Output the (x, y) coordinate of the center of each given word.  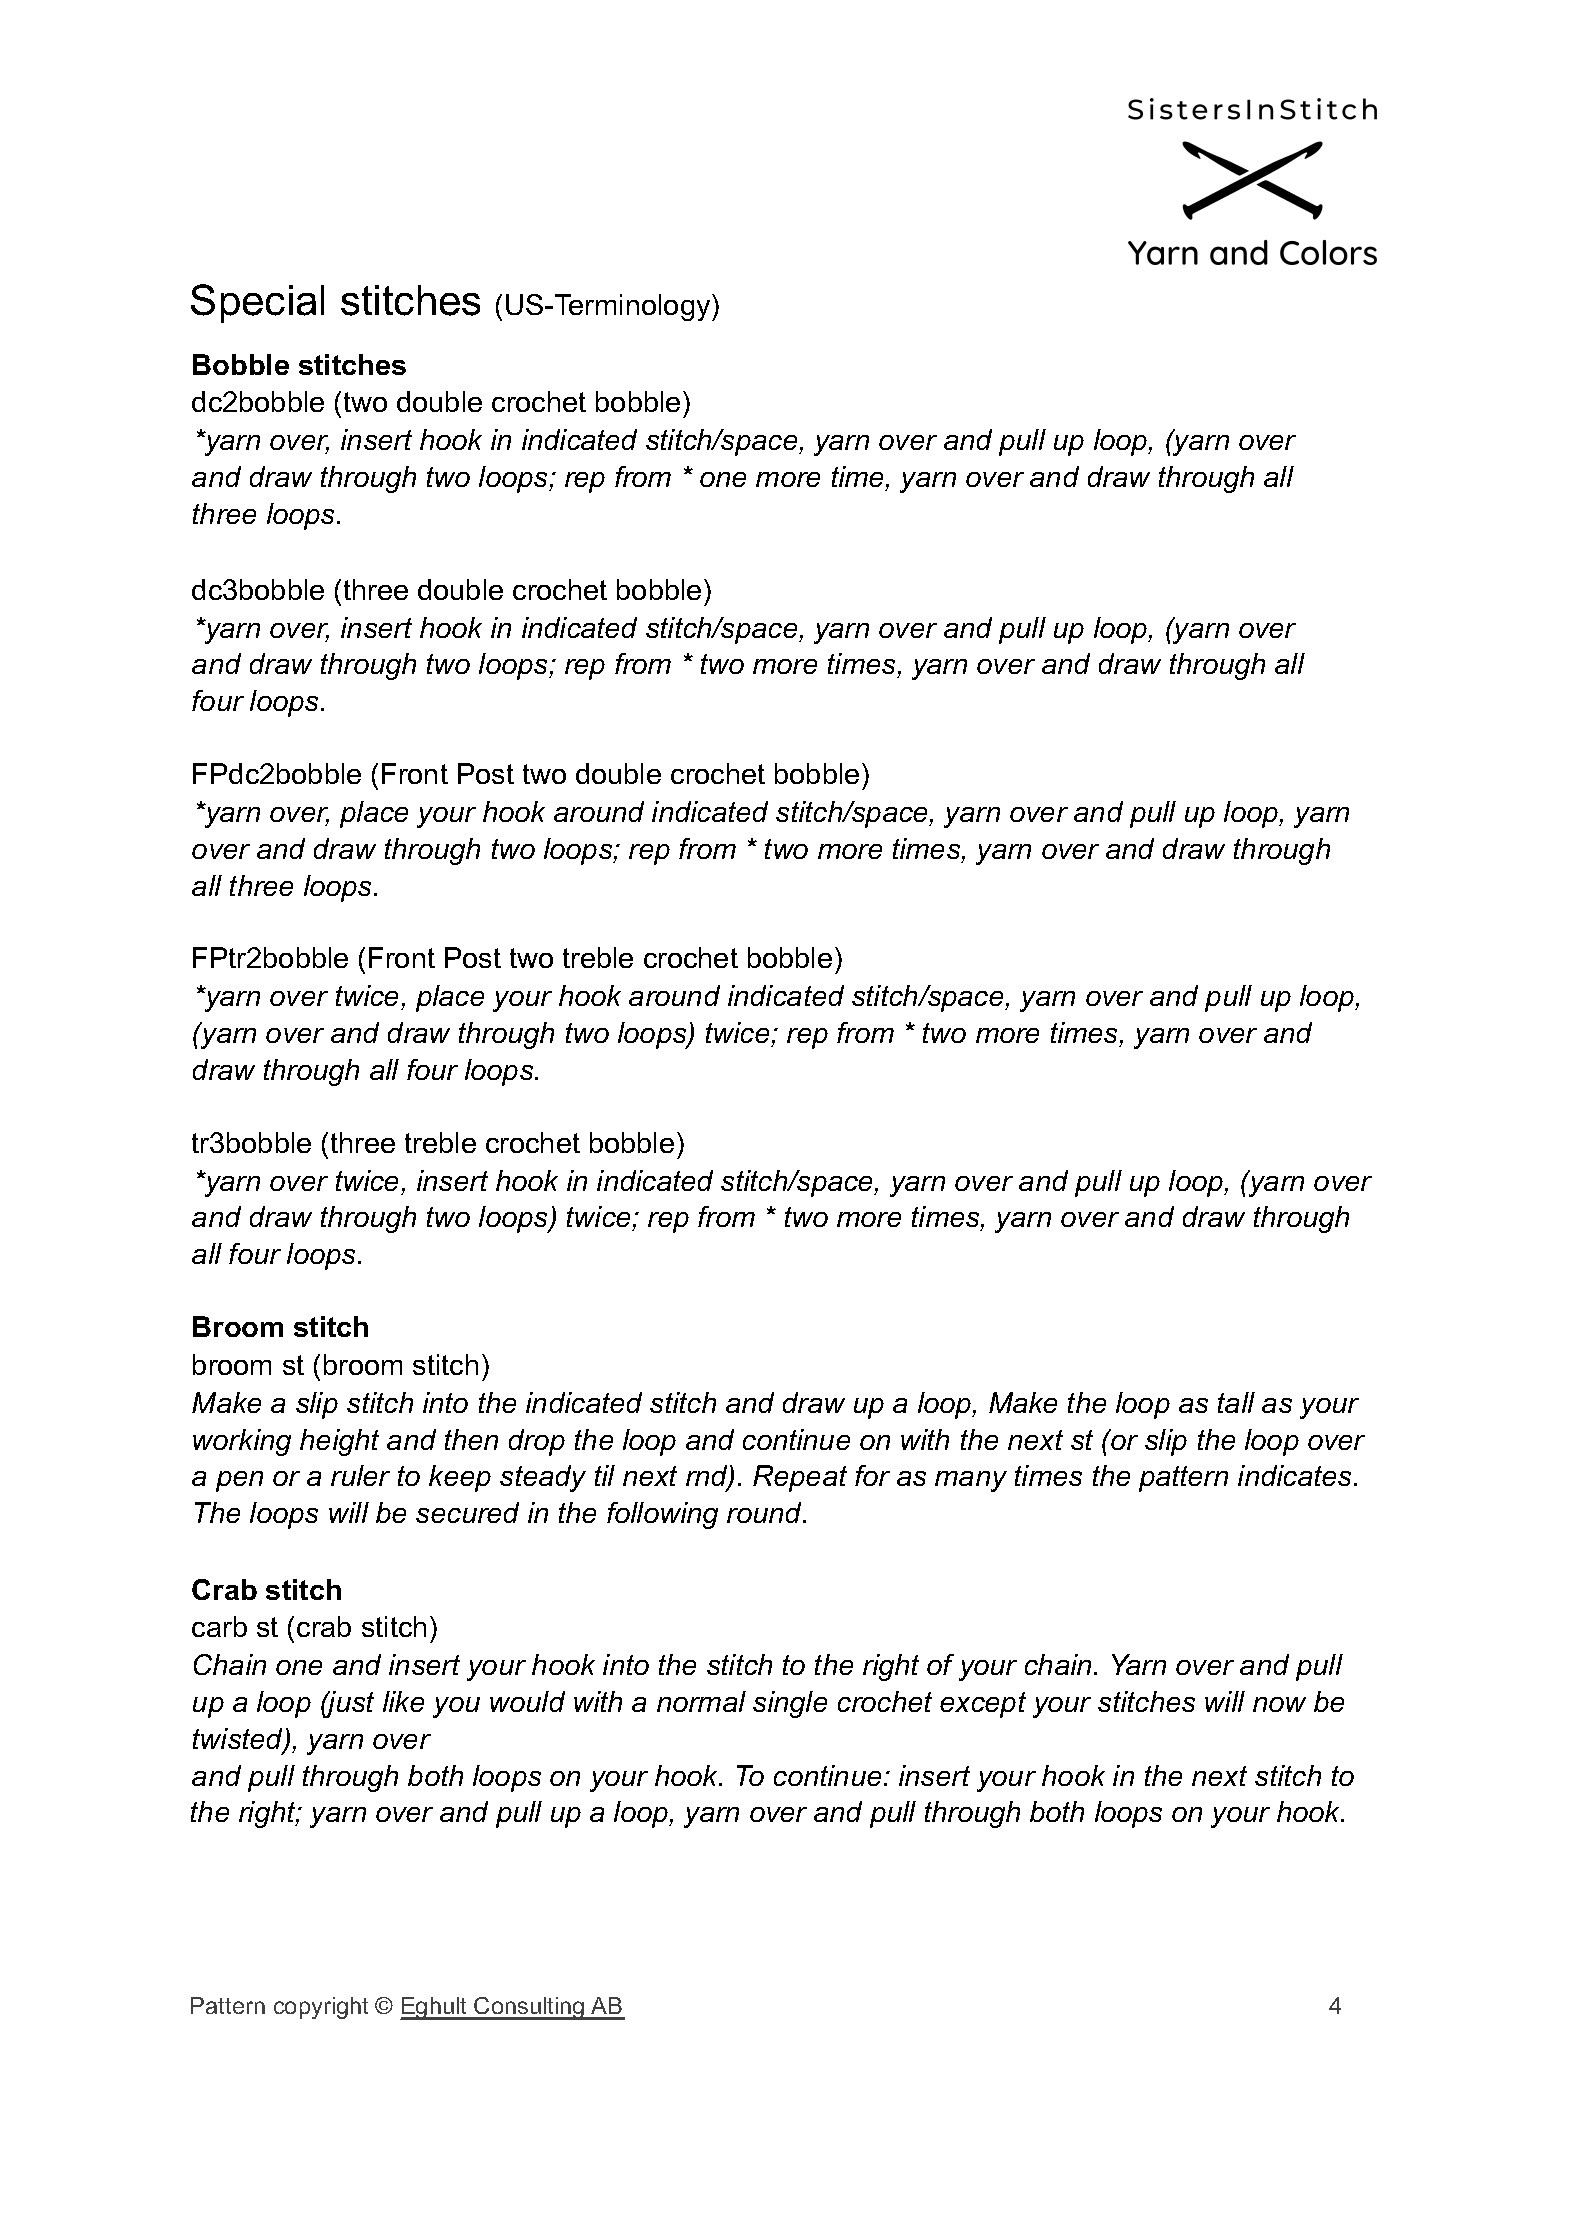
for (872, 1475)
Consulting (530, 2008)
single (790, 1704)
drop (537, 1442)
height (339, 1442)
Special (257, 303)
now (1279, 1704)
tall (1236, 1402)
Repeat (800, 1478)
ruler (360, 1475)
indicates (1296, 1475)
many (971, 1481)
